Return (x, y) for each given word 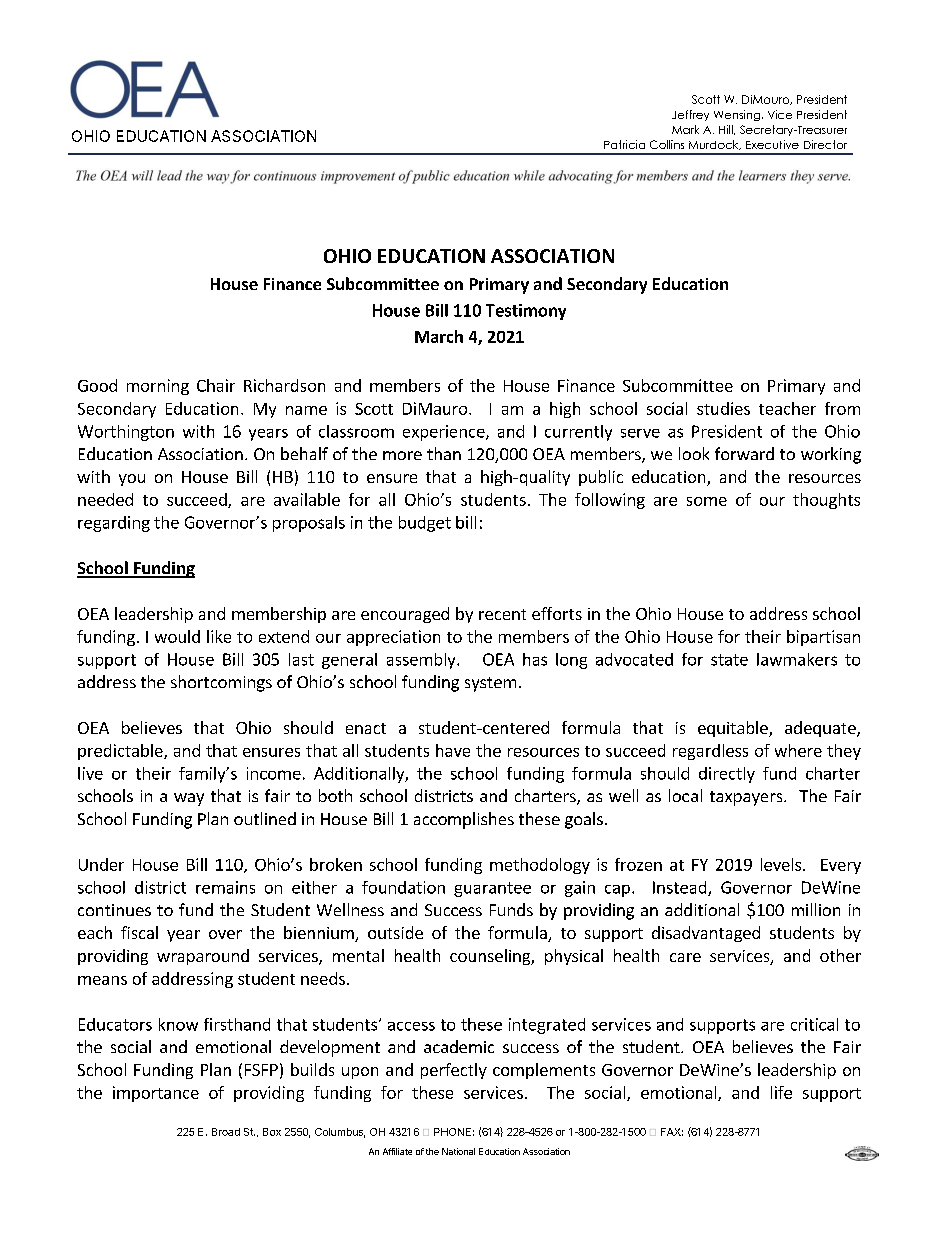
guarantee (492, 889)
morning (158, 387)
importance (156, 1094)
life (781, 1092)
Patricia (624, 144)
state (729, 660)
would (177, 636)
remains (225, 887)
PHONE (452, 1132)
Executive (772, 144)
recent (502, 614)
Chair (216, 385)
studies (723, 408)
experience (445, 433)
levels (782, 864)
